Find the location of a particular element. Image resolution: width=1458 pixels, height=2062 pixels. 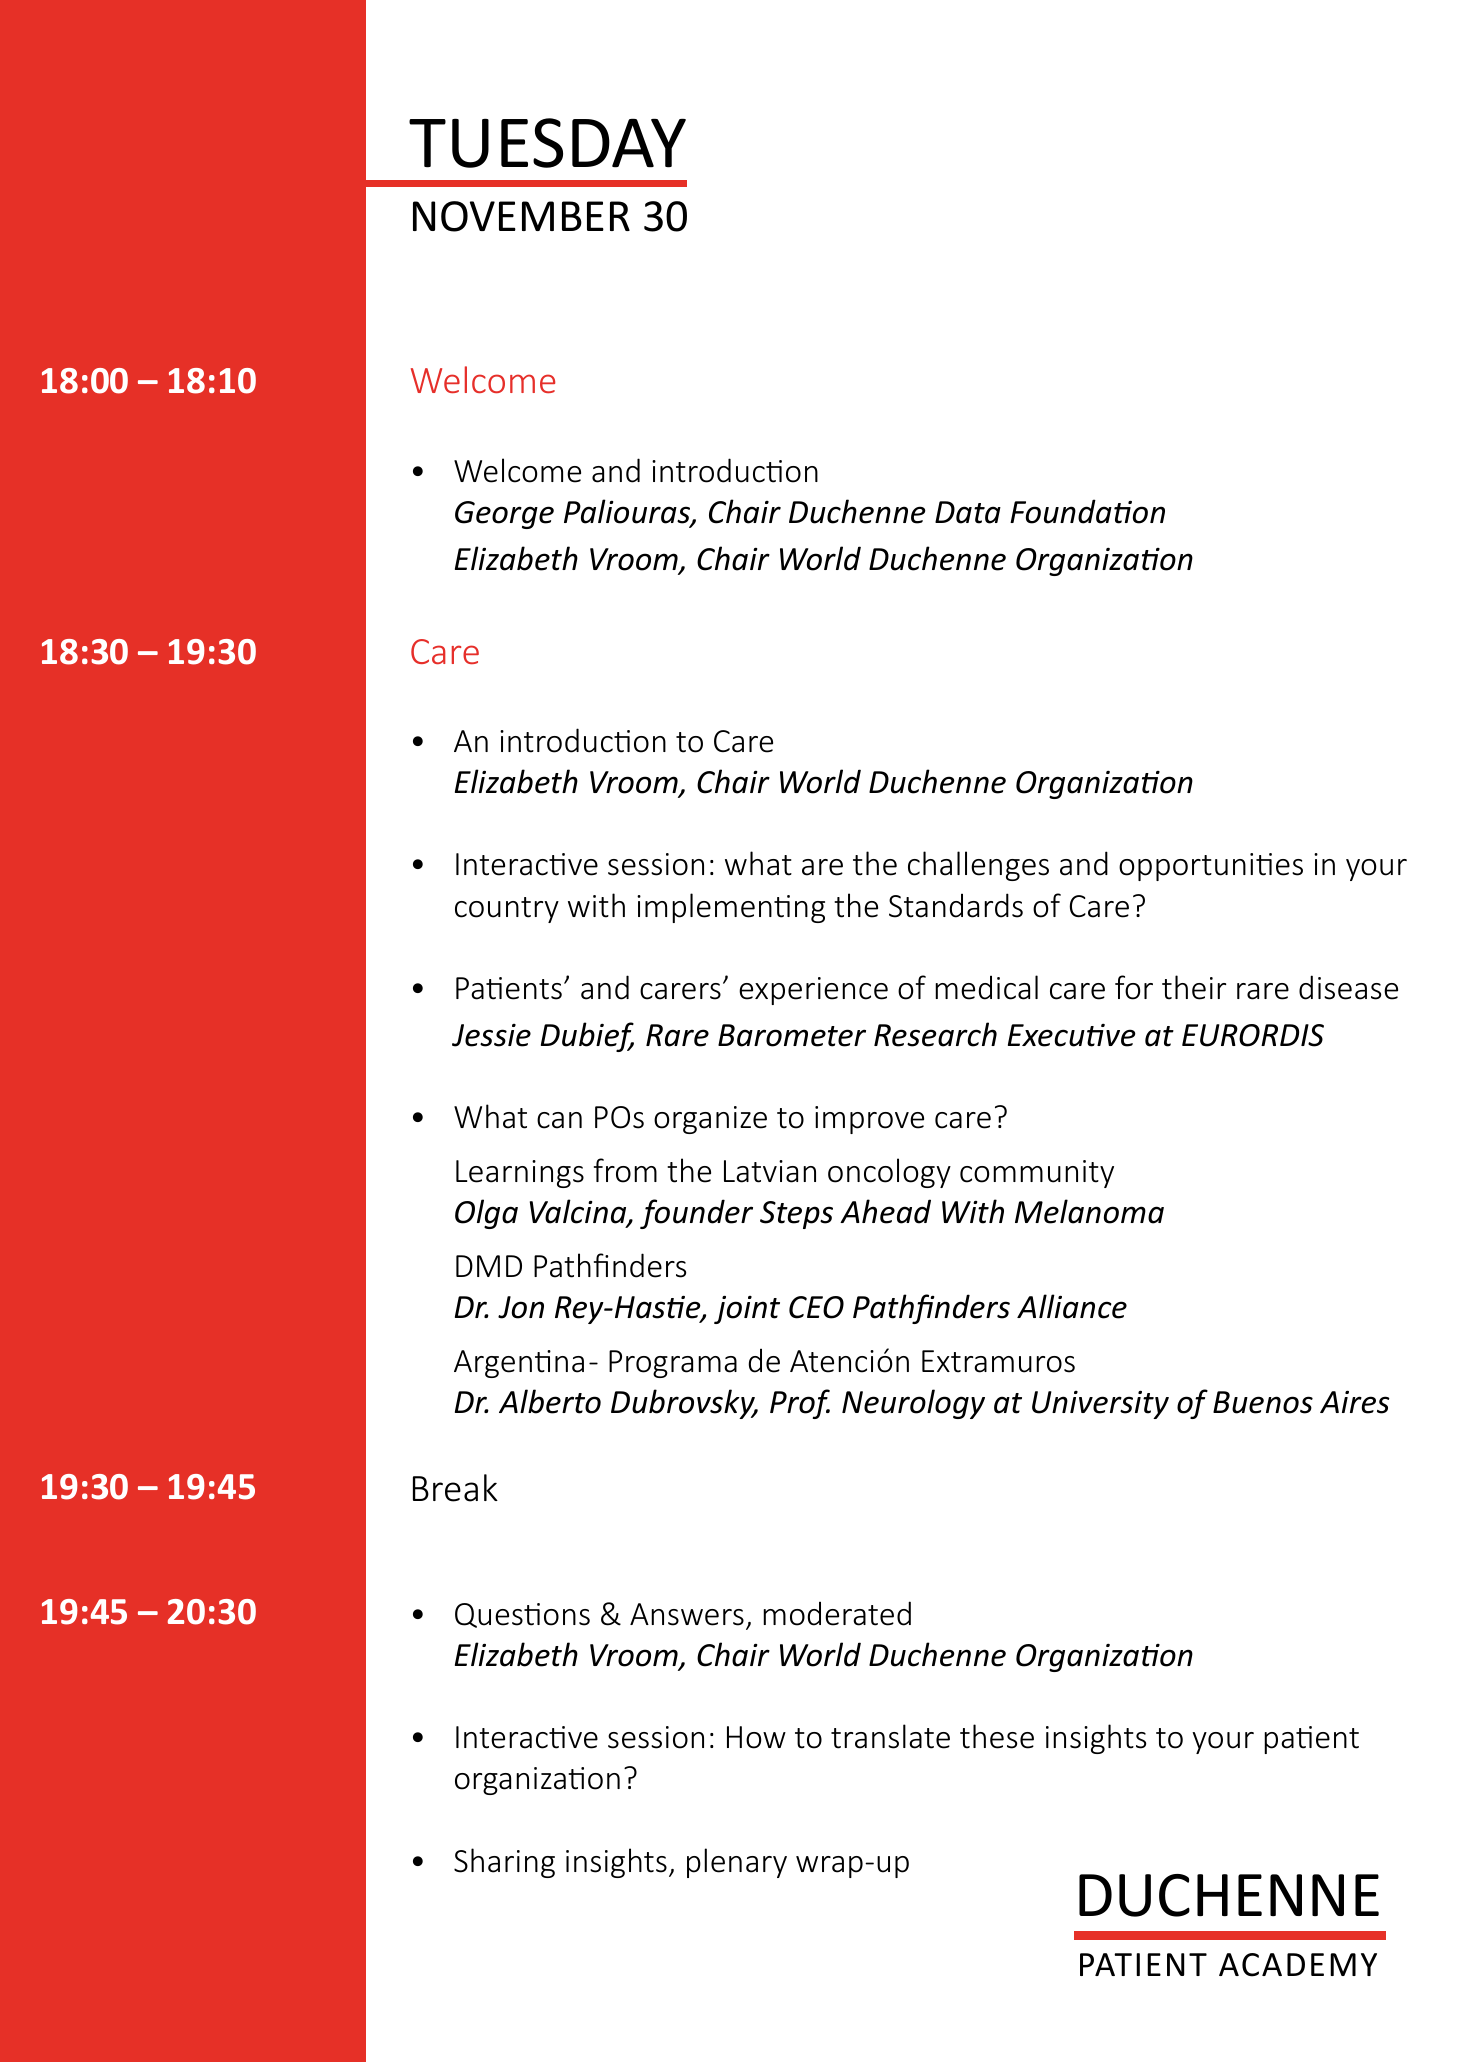

Sharing is located at coordinates (504, 1863).
